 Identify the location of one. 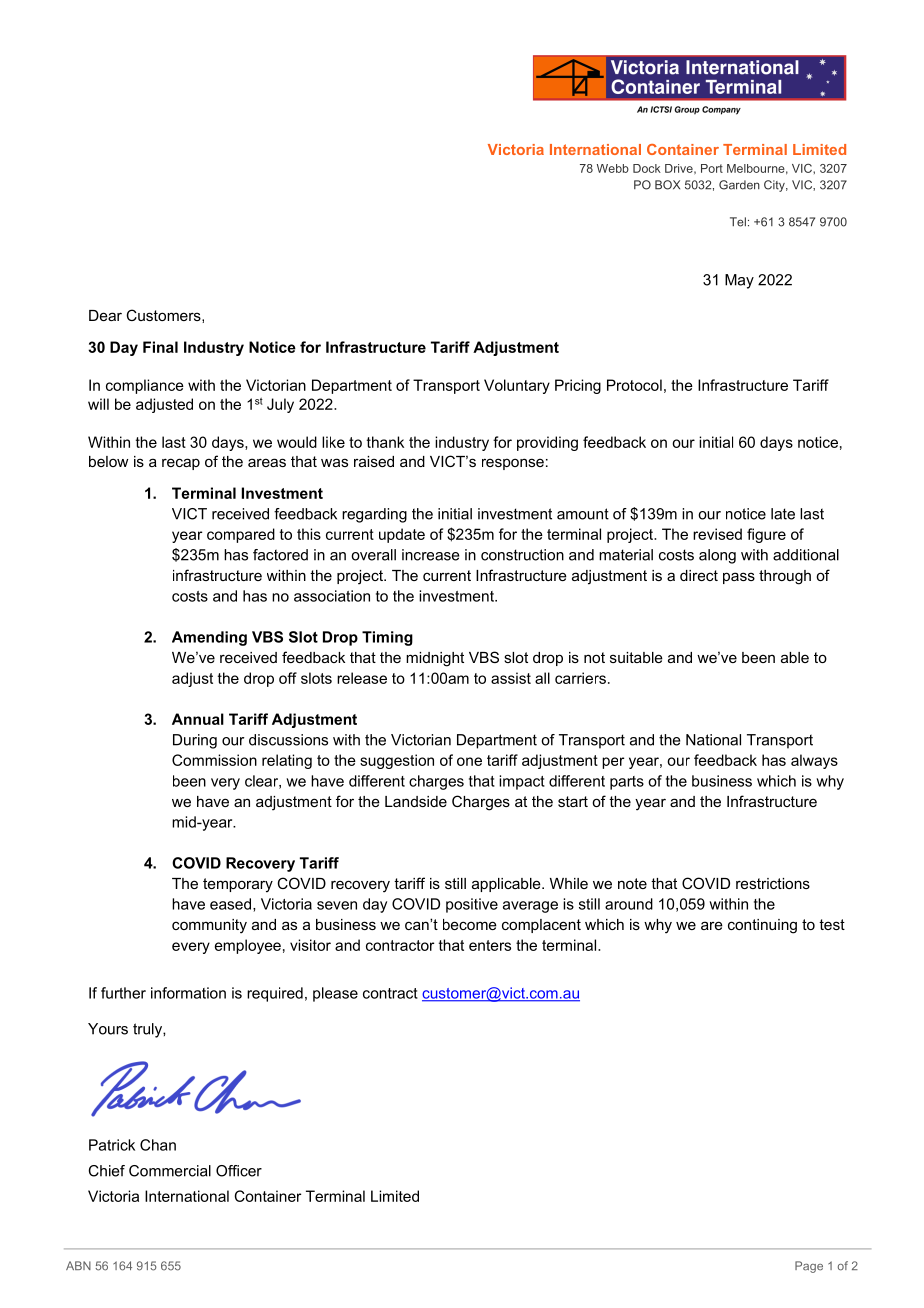
(469, 761).
